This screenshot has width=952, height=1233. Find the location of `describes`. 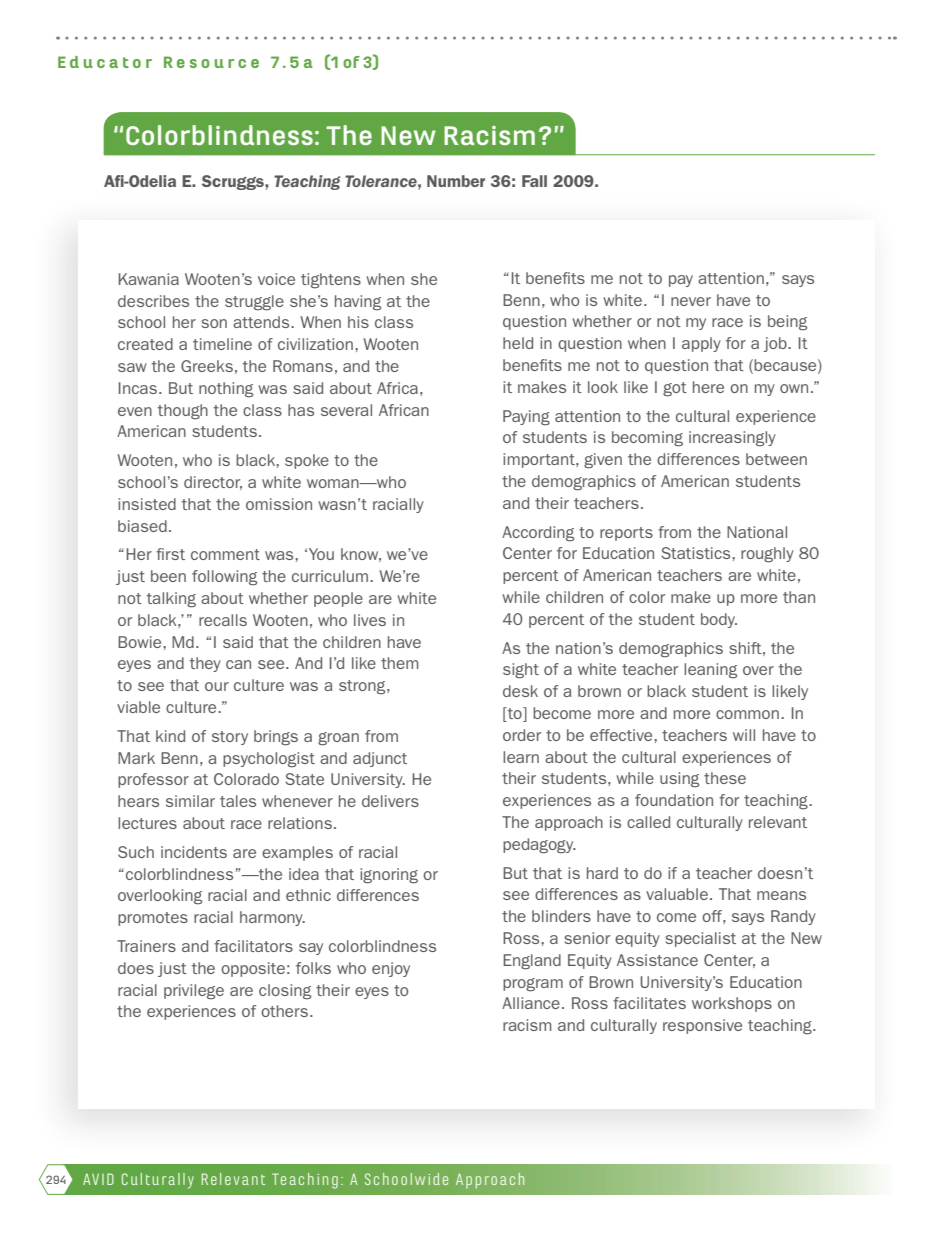

describes is located at coordinates (153, 301).
